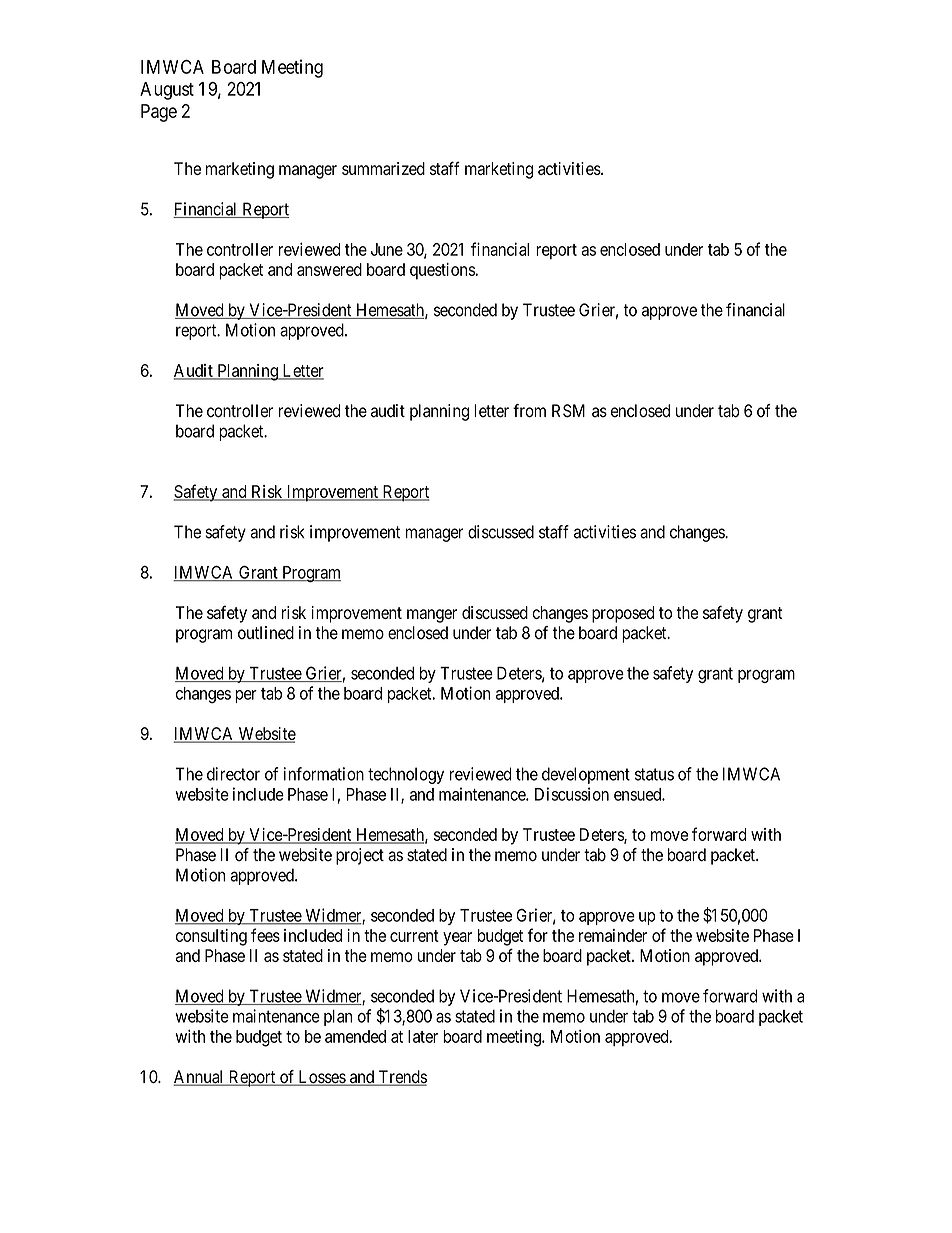 The image size is (952, 1233). What do you see at coordinates (383, 168) in the document?
I see `summarized` at bounding box center [383, 168].
